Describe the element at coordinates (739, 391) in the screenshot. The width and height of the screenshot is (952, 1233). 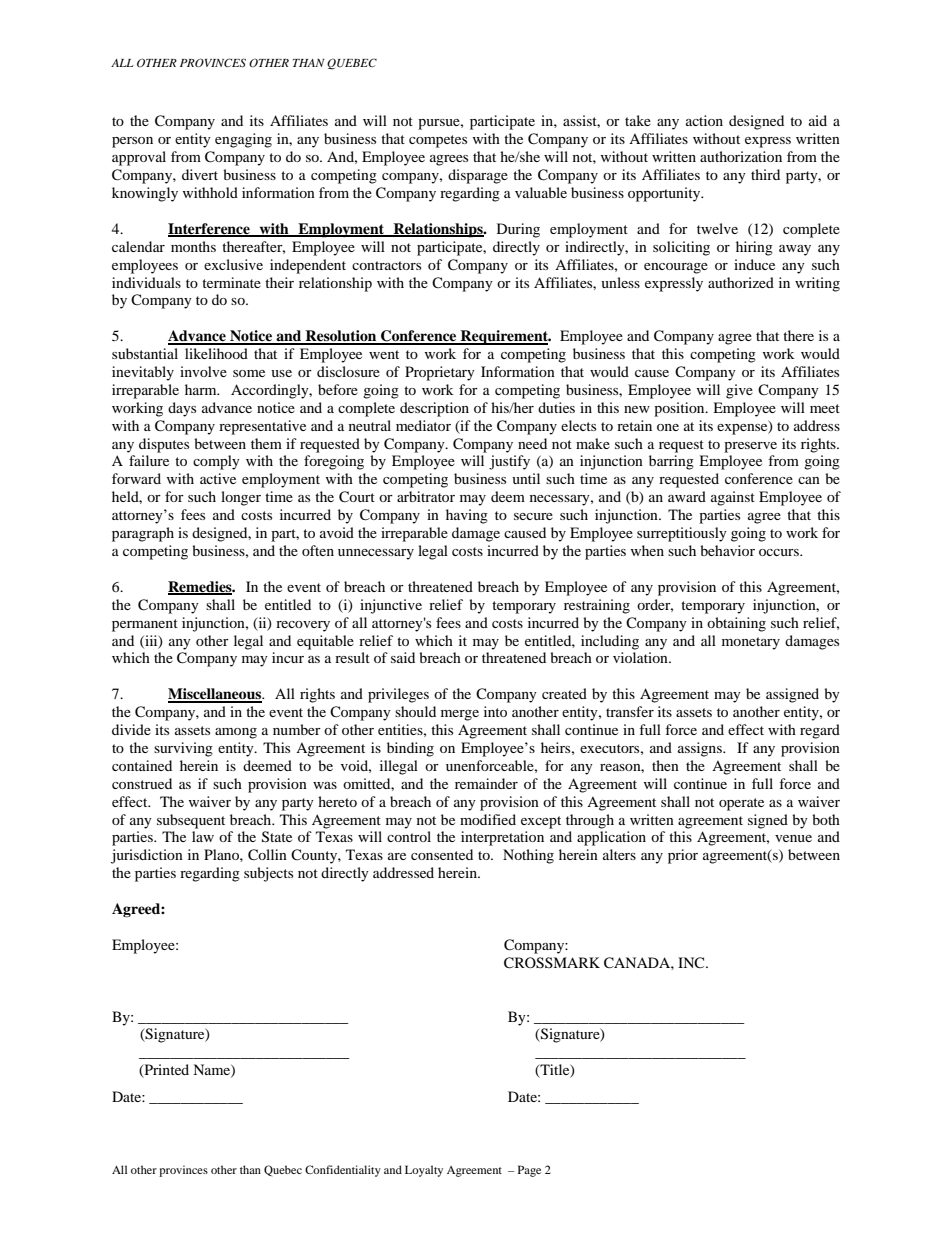
I see `give` at that location.
